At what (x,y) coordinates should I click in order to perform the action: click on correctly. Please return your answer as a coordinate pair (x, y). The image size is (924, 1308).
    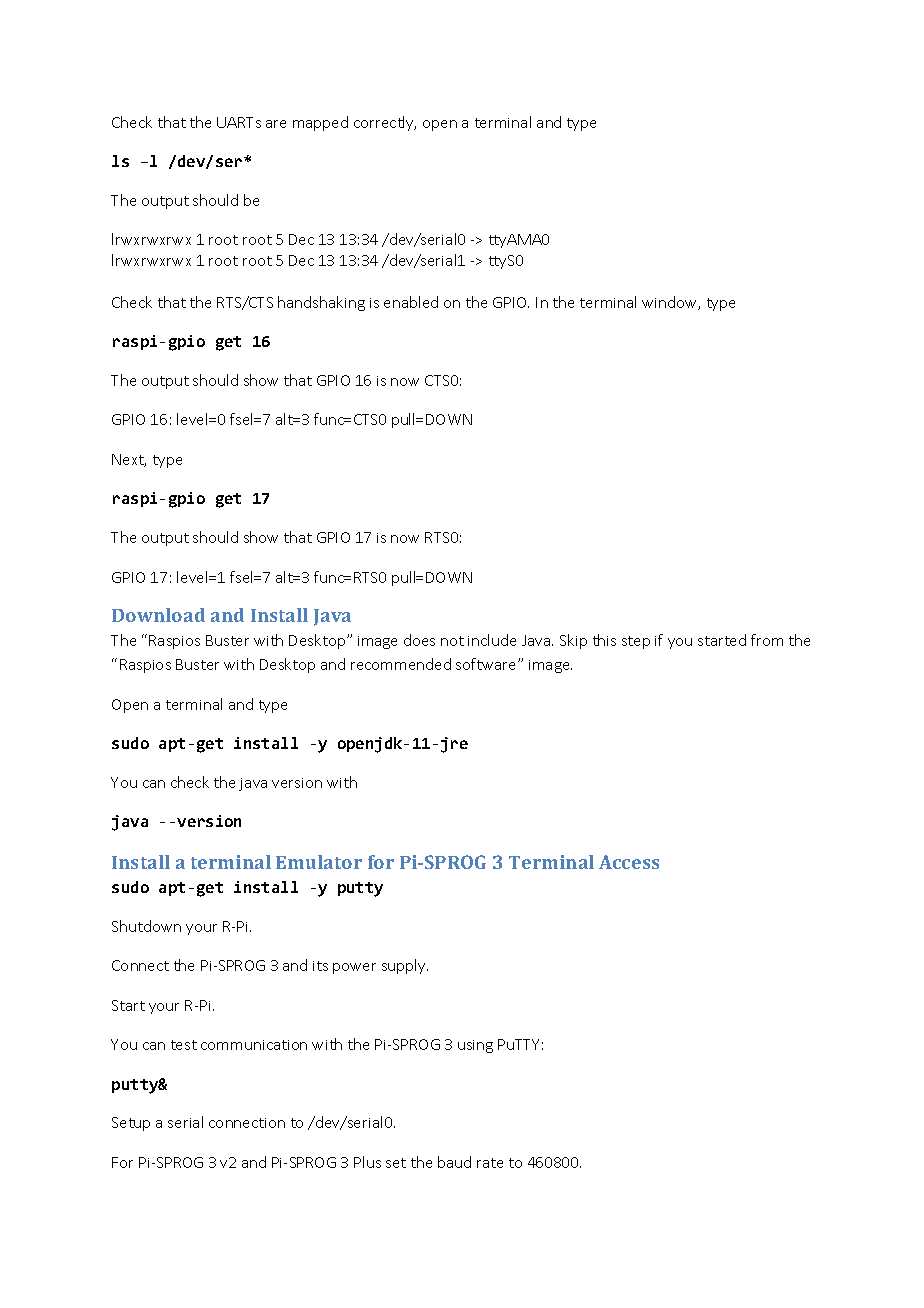
    Looking at the image, I should click on (385, 123).
